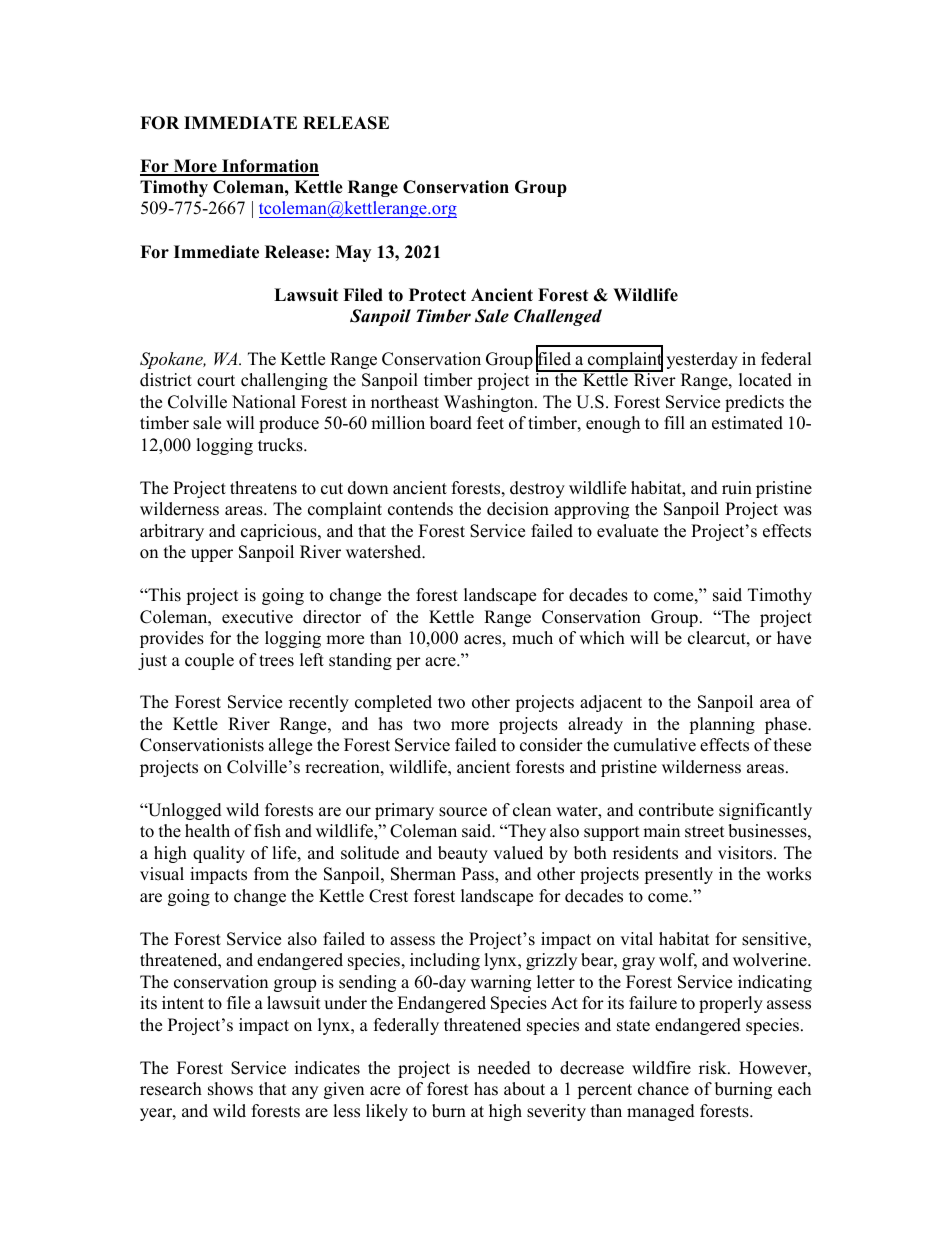  I want to click on yesterday, so click(702, 360).
